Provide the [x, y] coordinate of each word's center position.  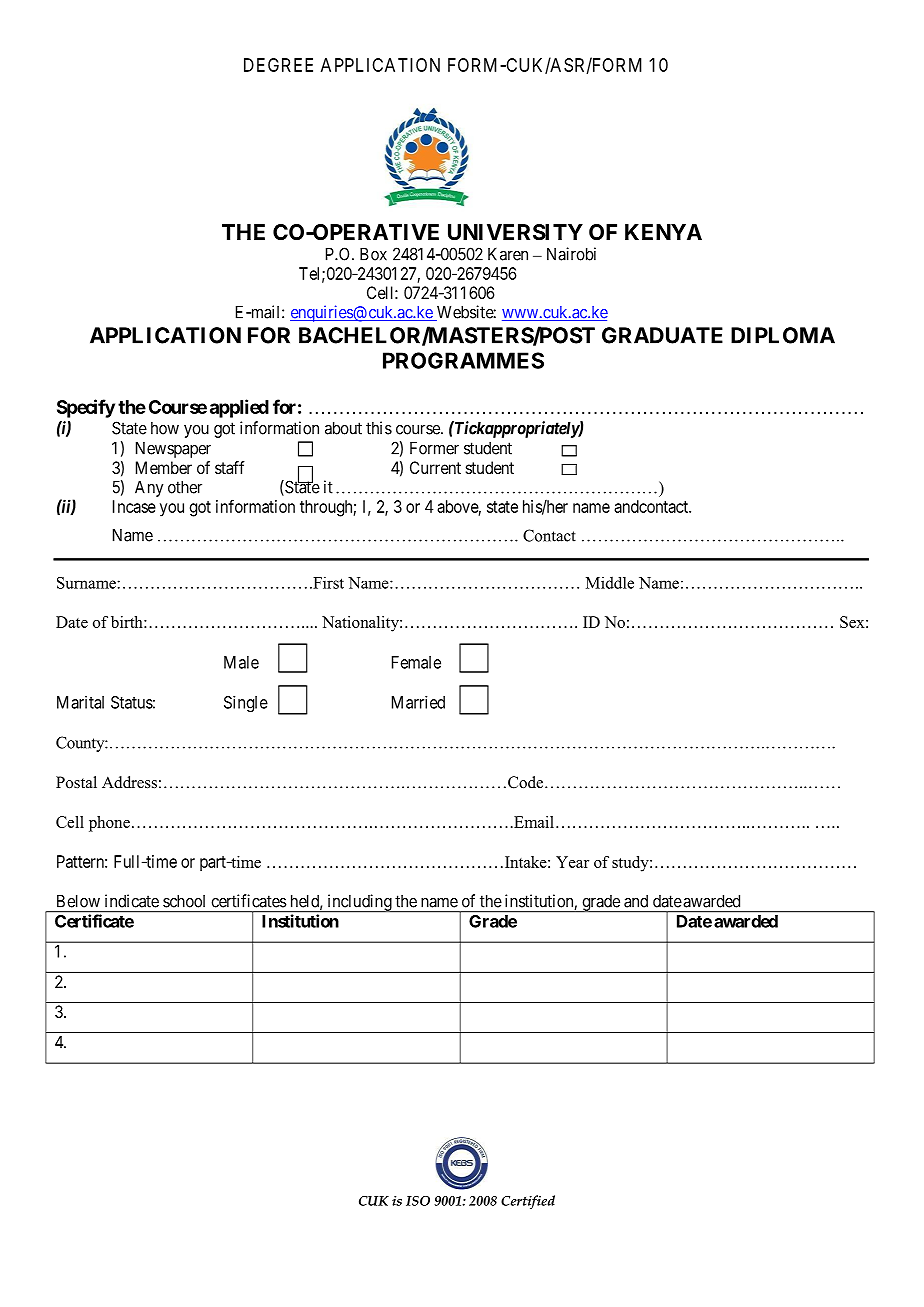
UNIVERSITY [515, 232]
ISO [418, 1201]
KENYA [663, 232]
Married [418, 702]
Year [572, 862]
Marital [80, 702]
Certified [528, 1202]
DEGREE [278, 65]
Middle [610, 582]
